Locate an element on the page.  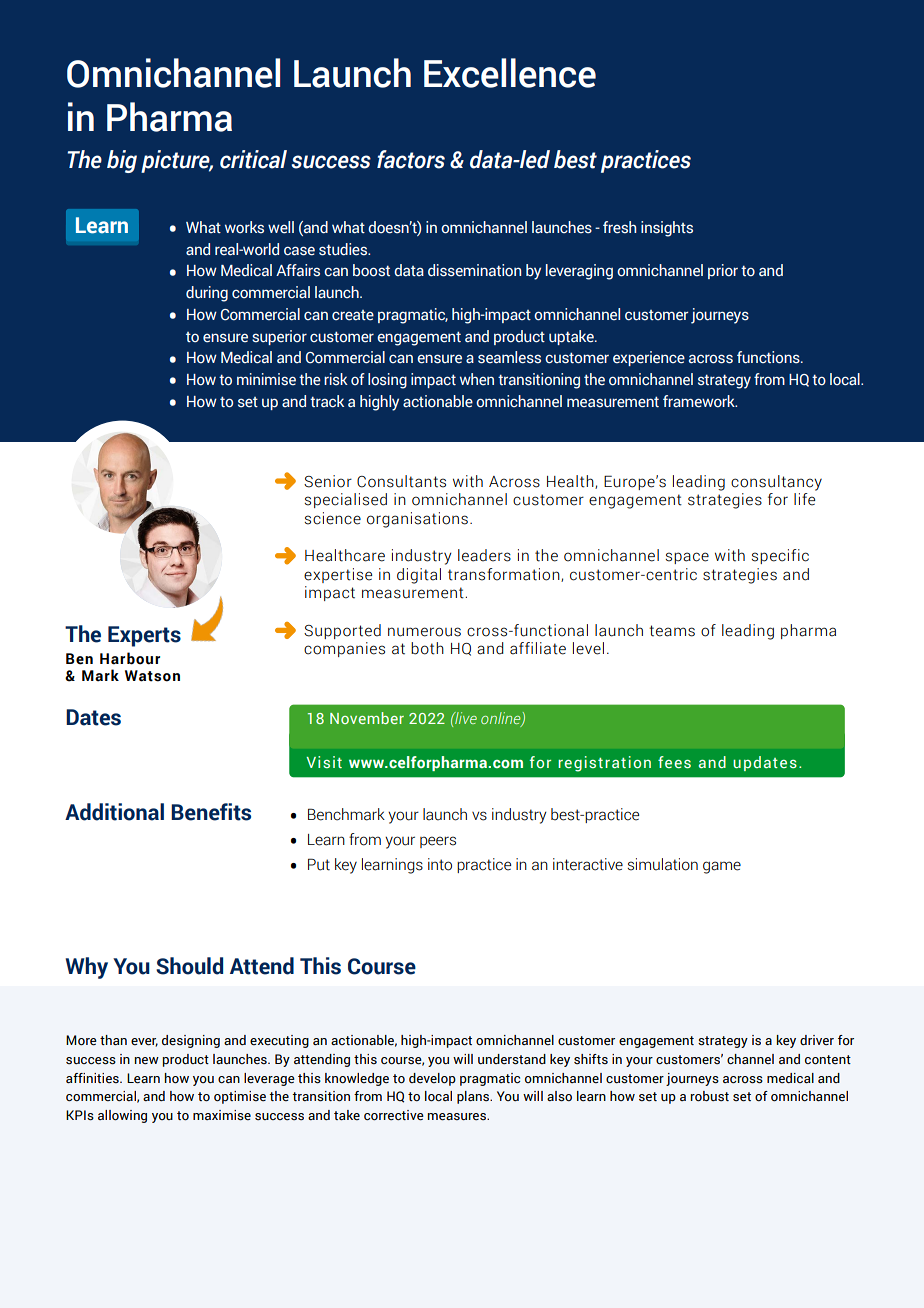
new is located at coordinates (147, 1060).
